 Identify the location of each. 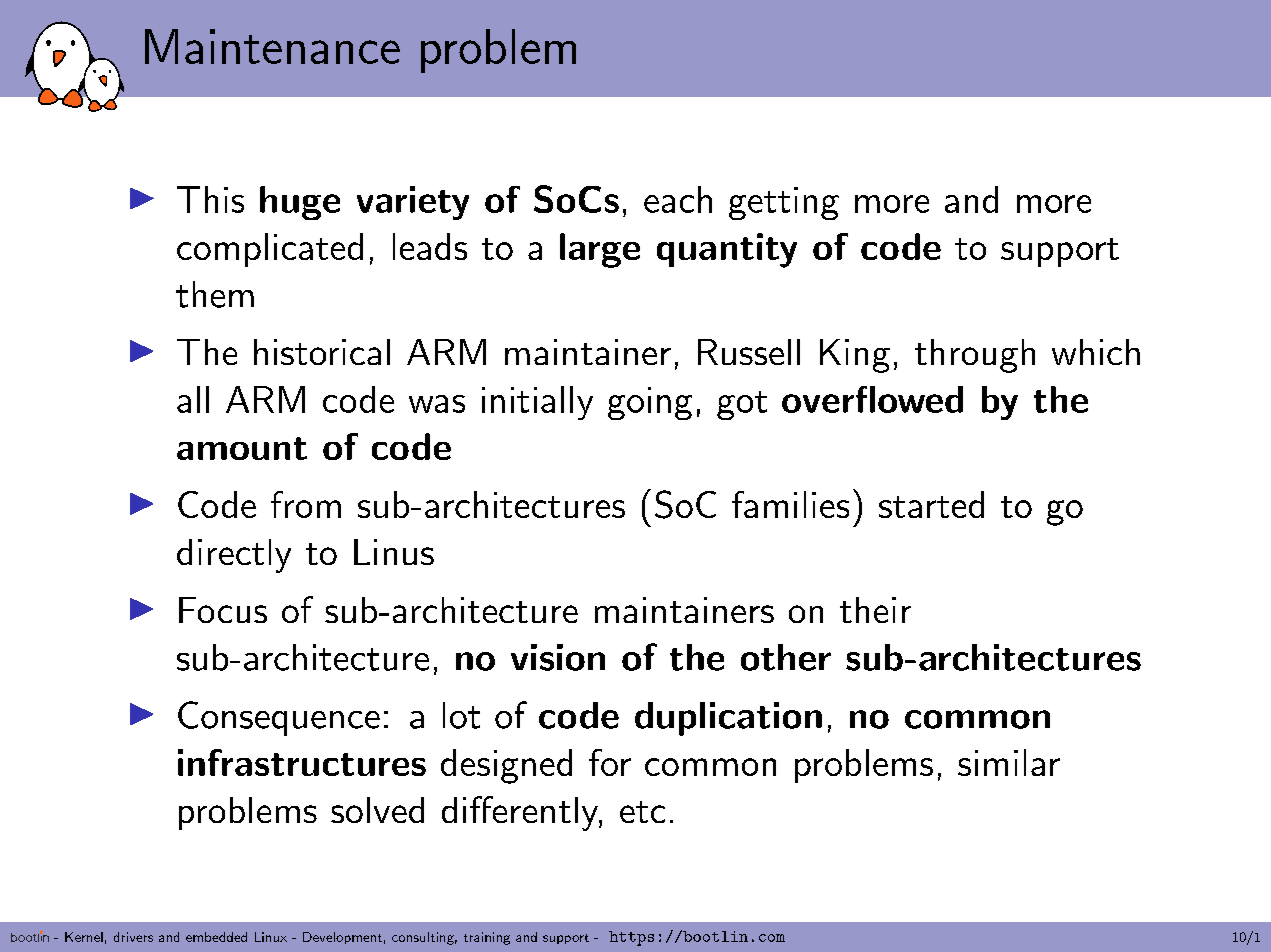
(678, 199).
